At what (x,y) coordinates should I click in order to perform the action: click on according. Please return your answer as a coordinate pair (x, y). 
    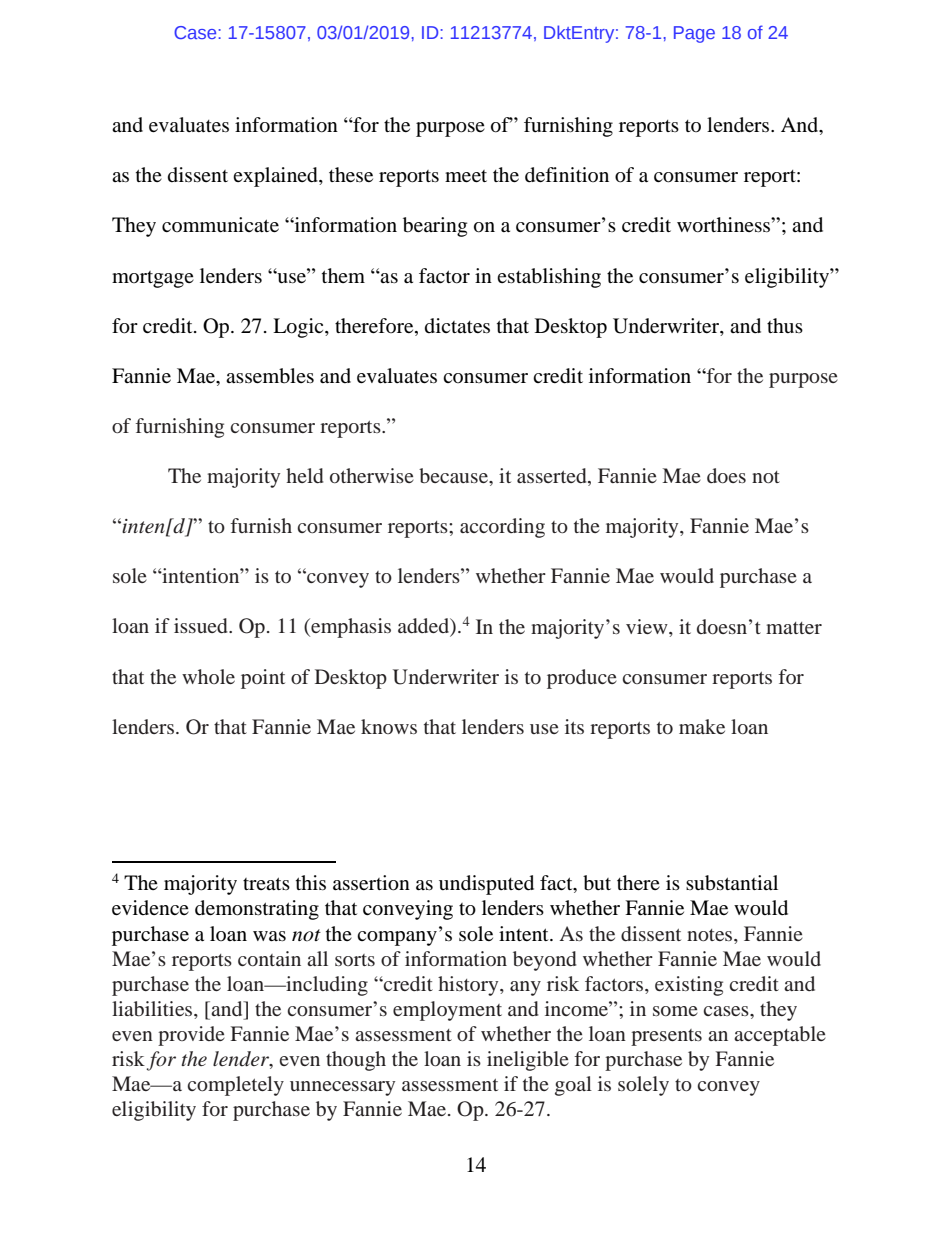
    Looking at the image, I should click on (502, 528).
